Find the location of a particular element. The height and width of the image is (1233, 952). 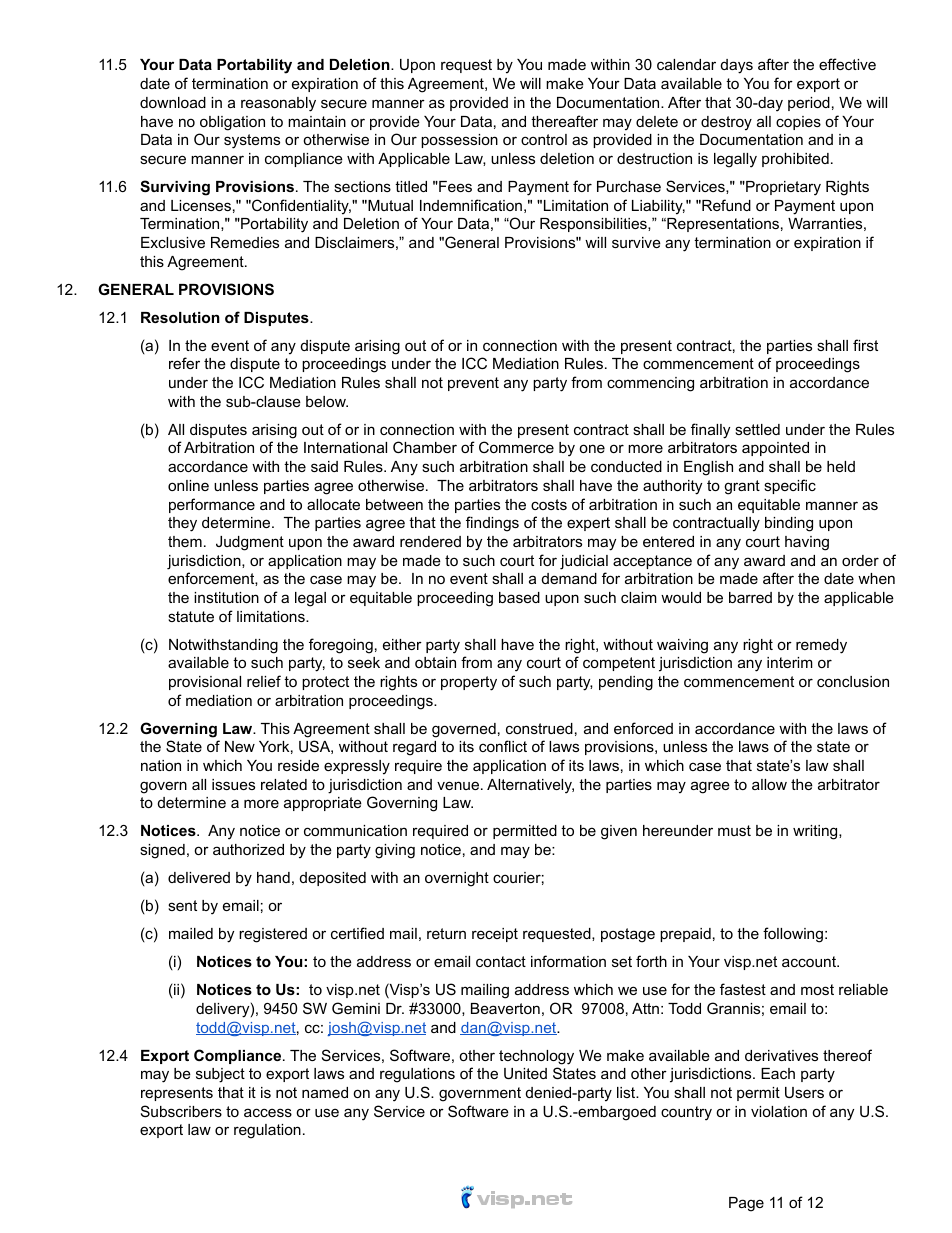

reasonably is located at coordinates (278, 104).
